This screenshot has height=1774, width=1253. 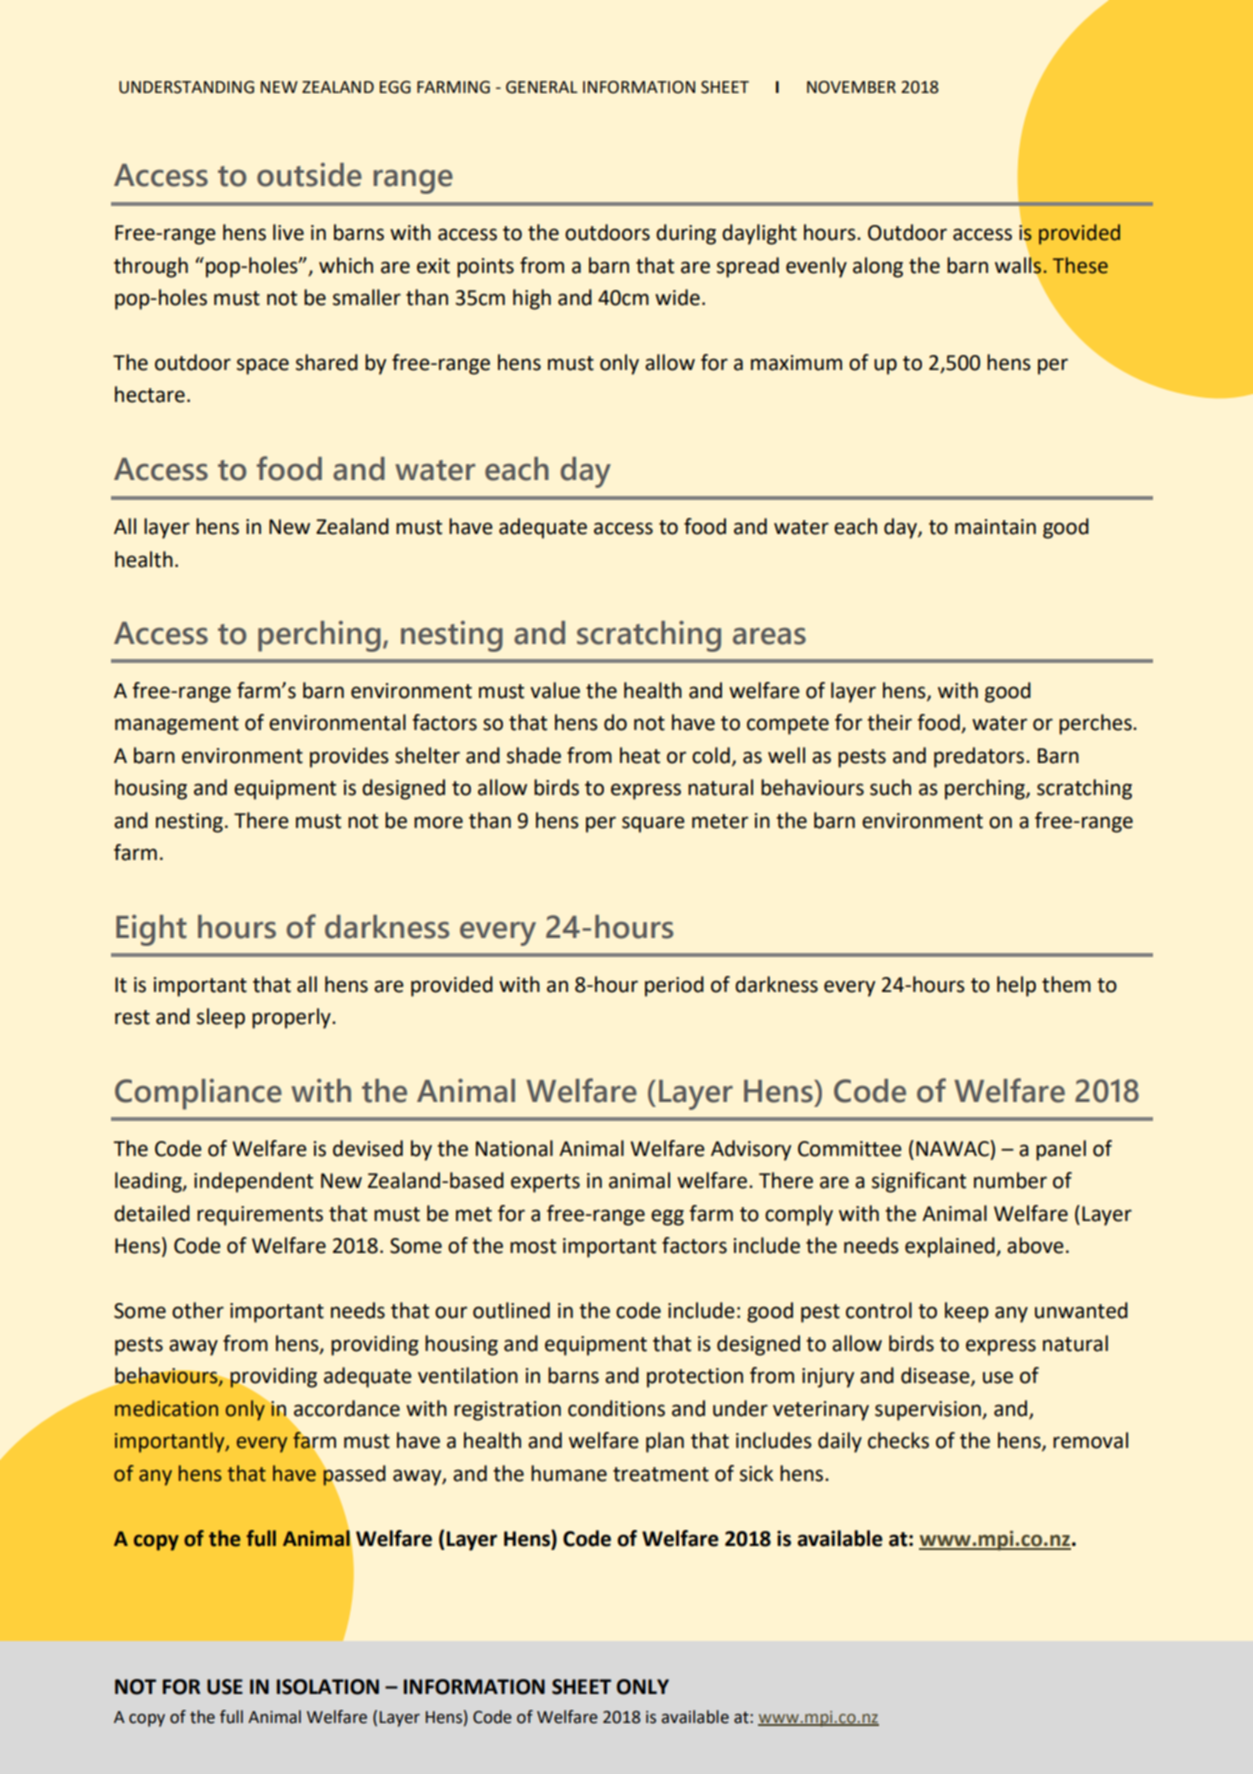 I want to click on GENERAL, so click(x=542, y=87).
